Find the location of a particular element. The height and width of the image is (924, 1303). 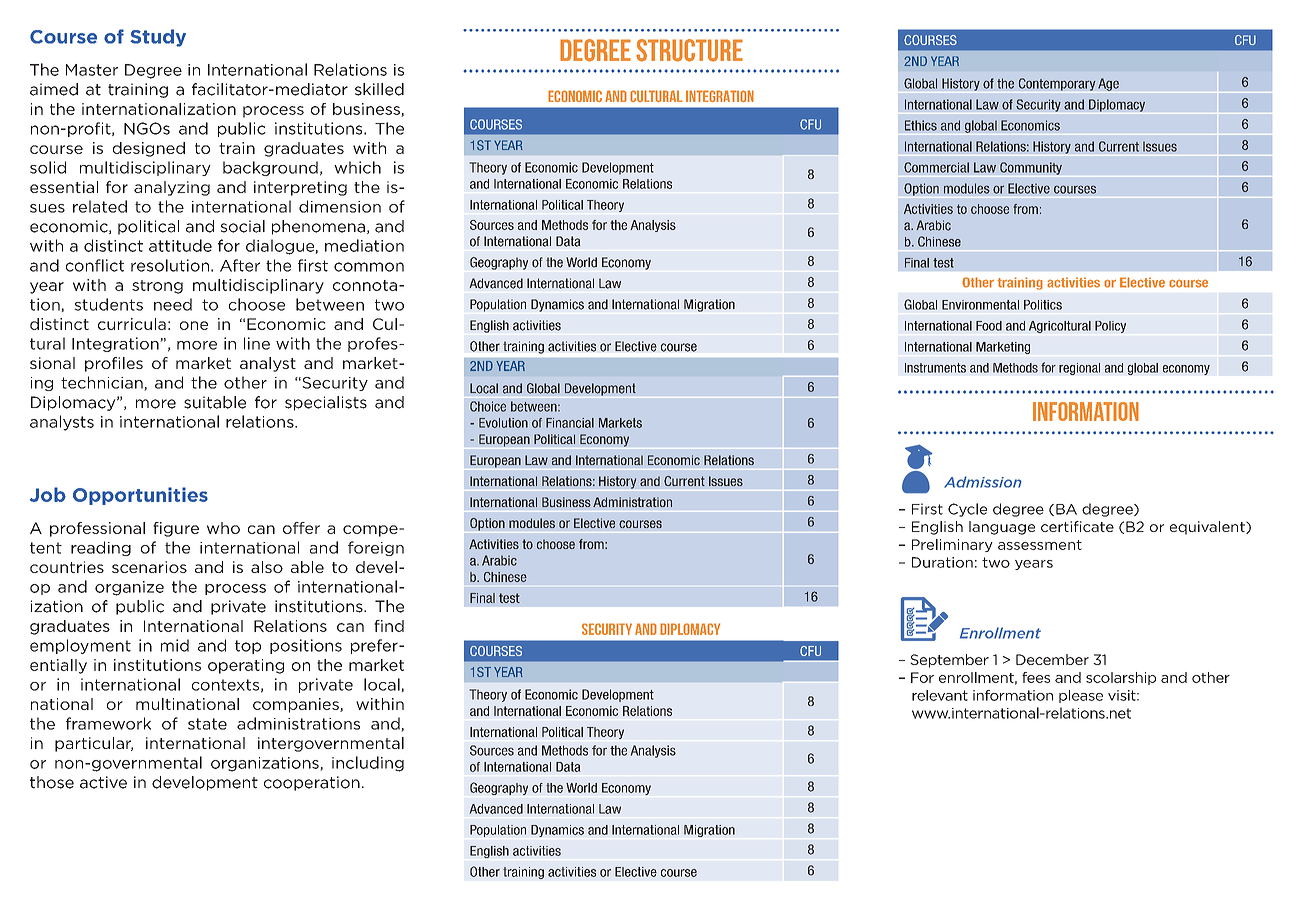

Financial is located at coordinates (570, 423).
